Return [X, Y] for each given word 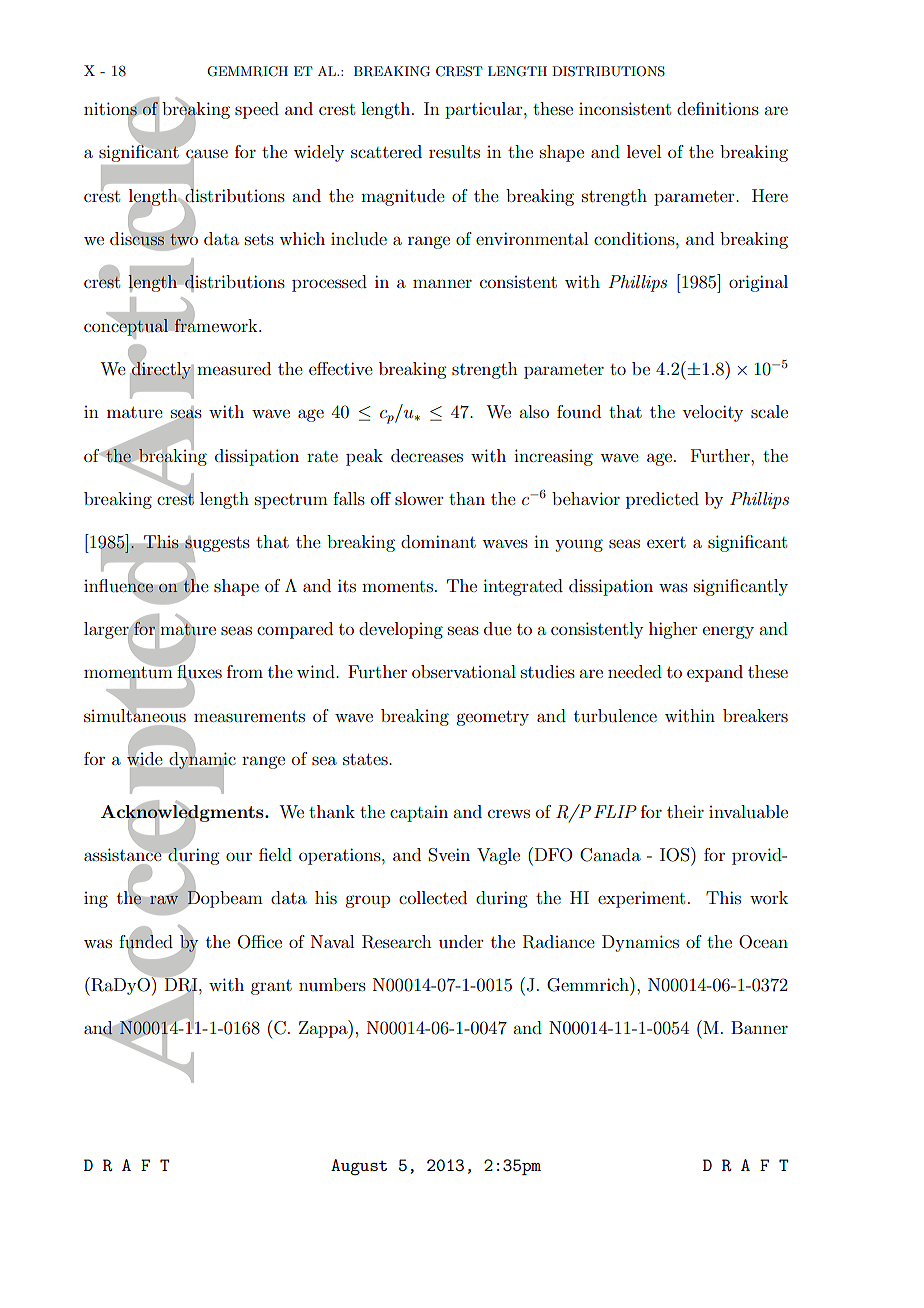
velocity [712, 413]
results [454, 151]
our [239, 856]
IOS [676, 854]
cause [207, 155]
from [245, 671]
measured [234, 368]
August [359, 1167]
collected [433, 897]
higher [673, 630]
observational [464, 671]
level [644, 151]
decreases [427, 455]
